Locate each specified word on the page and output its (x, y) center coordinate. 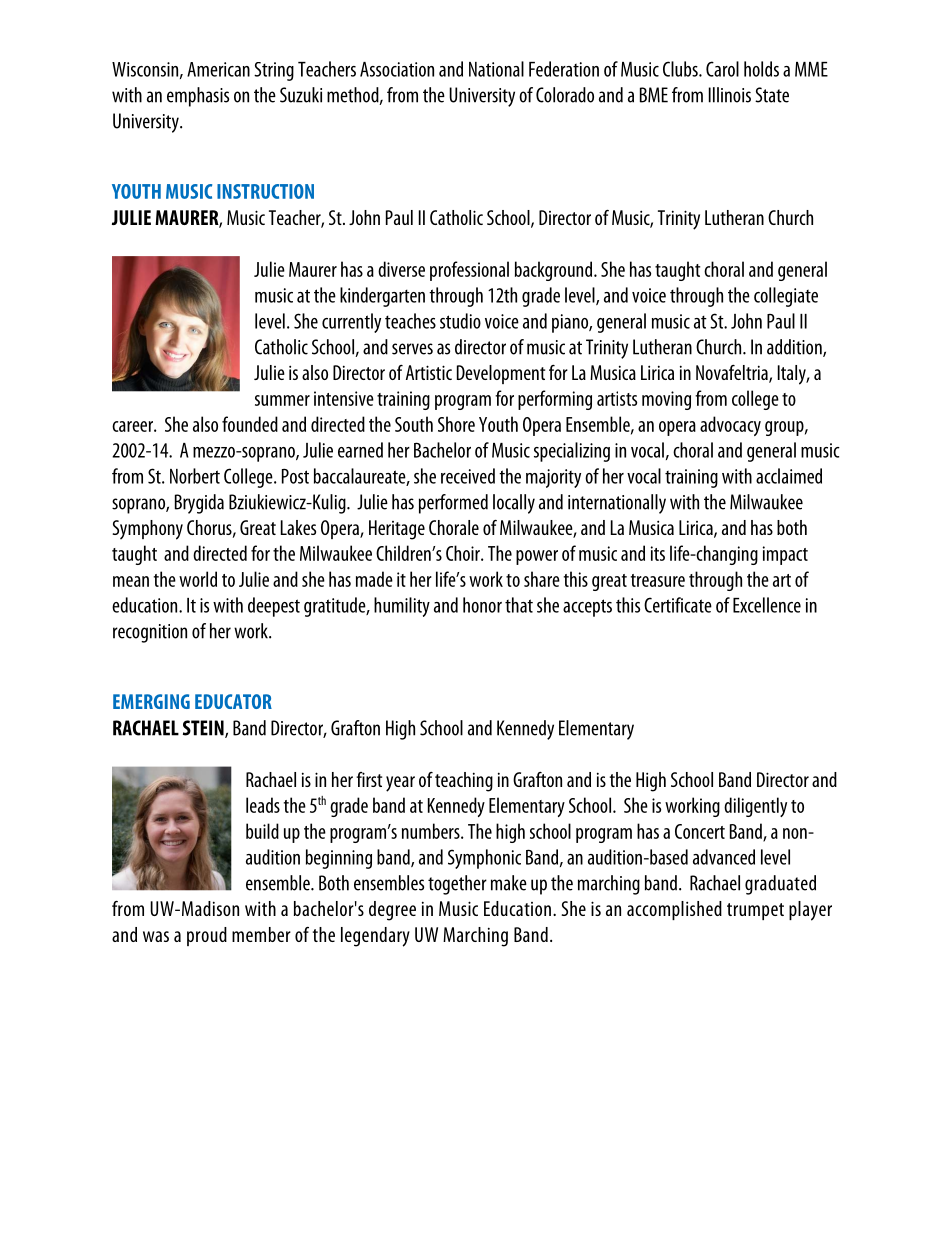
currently (351, 323)
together (457, 885)
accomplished (674, 910)
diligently (755, 807)
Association (397, 69)
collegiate (786, 297)
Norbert (195, 476)
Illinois (730, 95)
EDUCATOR (233, 701)
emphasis (198, 97)
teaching (464, 782)
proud (207, 936)
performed (453, 504)
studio (460, 321)
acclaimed (789, 476)
